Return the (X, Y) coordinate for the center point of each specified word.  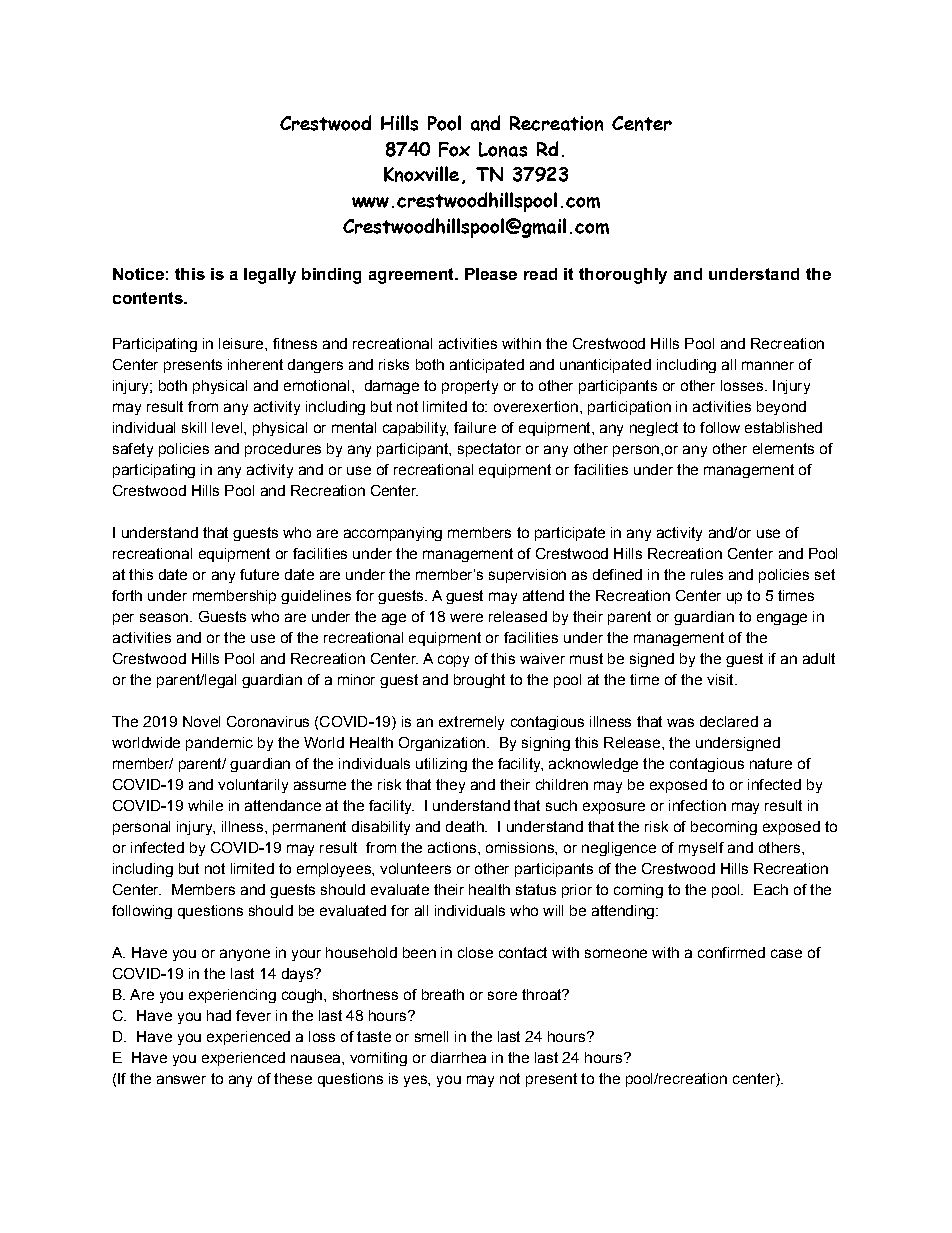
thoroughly (623, 276)
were (466, 617)
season (164, 617)
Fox (454, 149)
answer (181, 1079)
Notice (138, 274)
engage (782, 619)
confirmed (731, 952)
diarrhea (458, 1057)
